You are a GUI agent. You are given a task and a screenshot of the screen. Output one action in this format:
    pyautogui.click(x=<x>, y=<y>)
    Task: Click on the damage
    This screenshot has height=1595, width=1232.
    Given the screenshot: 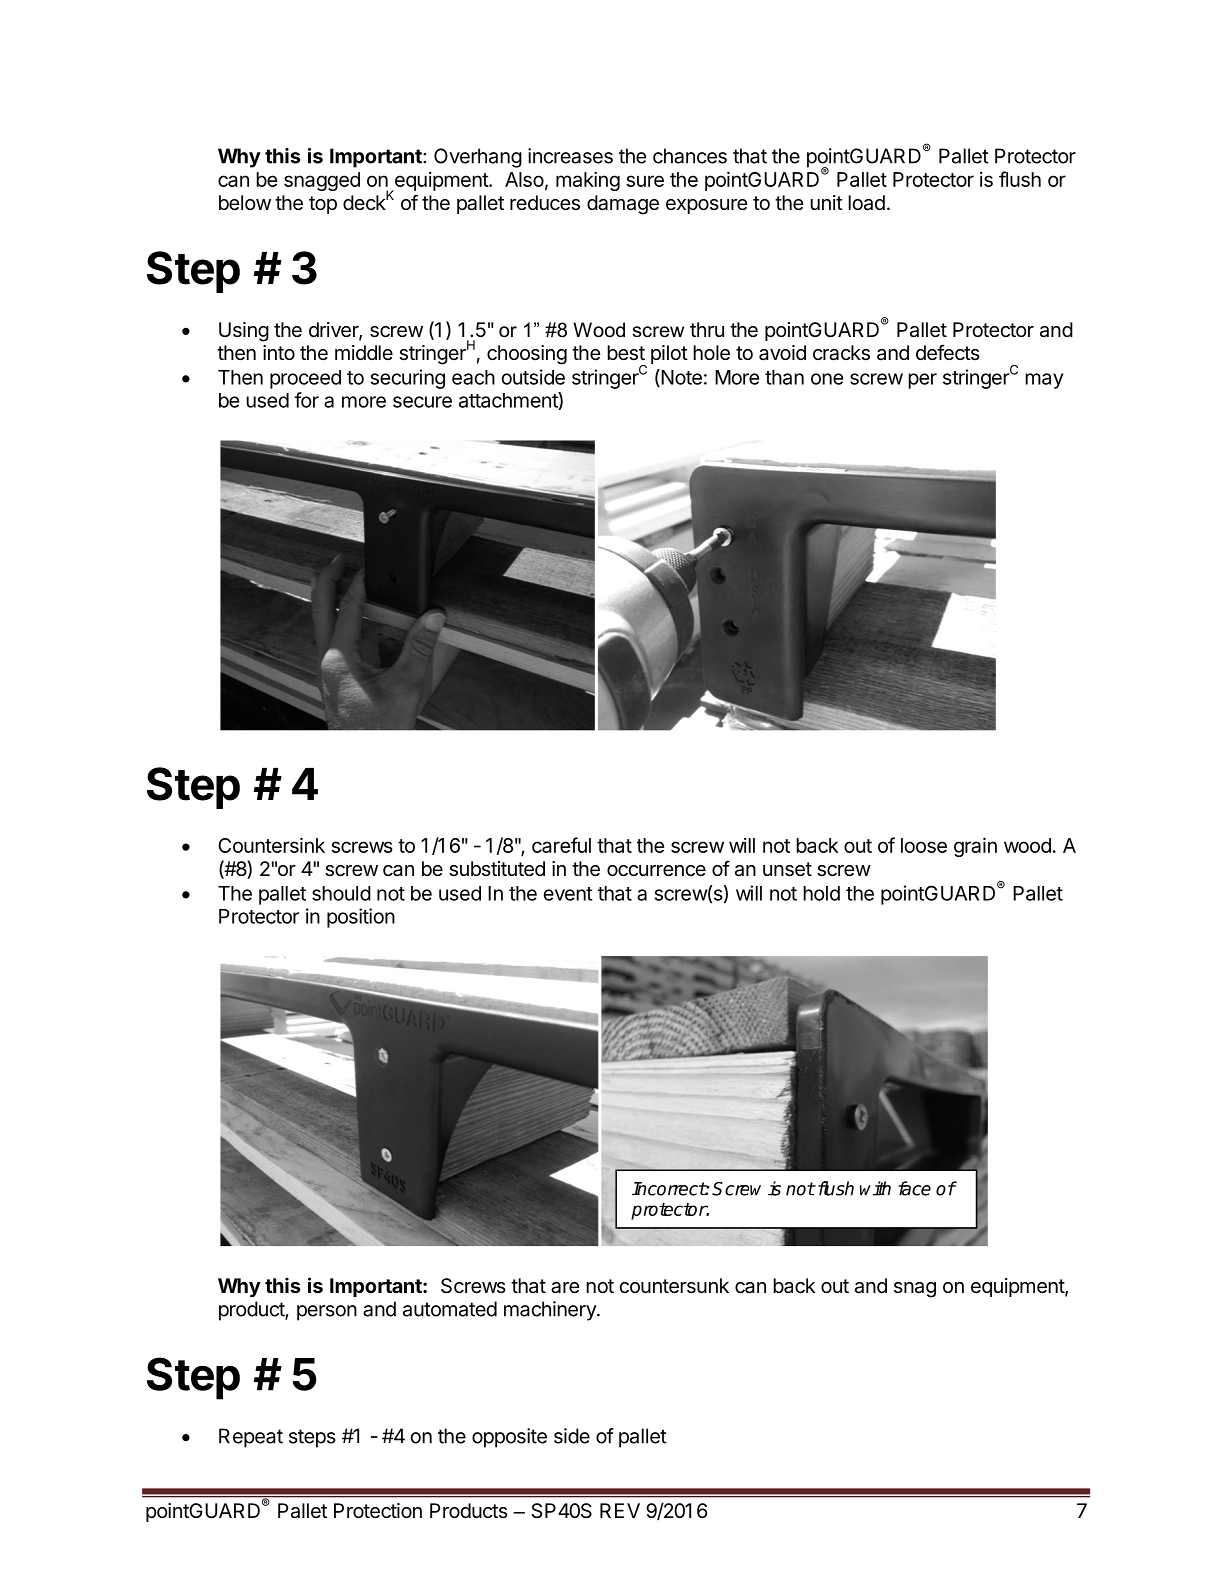 What is the action you would take?
    pyautogui.click(x=623, y=205)
